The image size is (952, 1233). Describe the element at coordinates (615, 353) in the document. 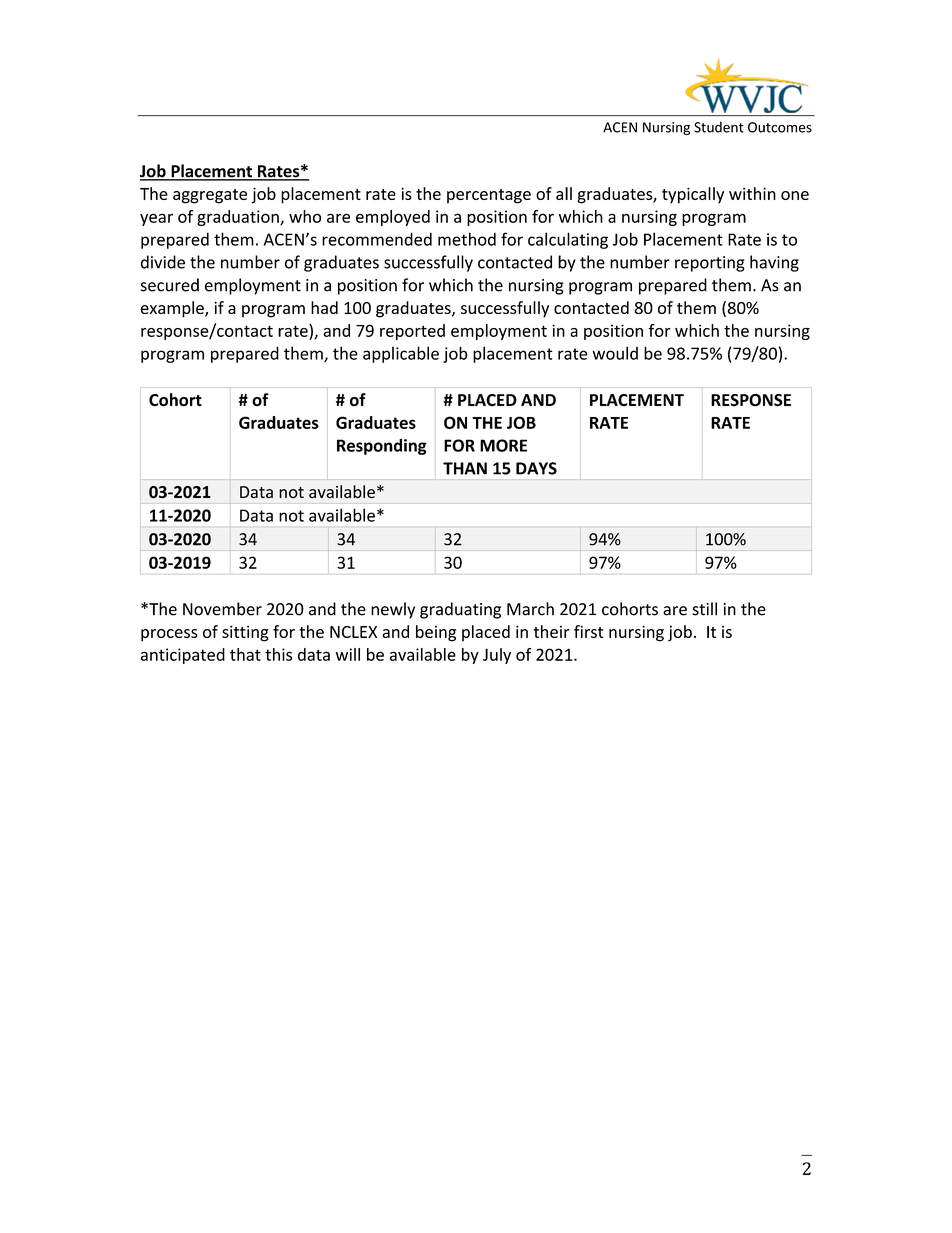

I see `would` at that location.
